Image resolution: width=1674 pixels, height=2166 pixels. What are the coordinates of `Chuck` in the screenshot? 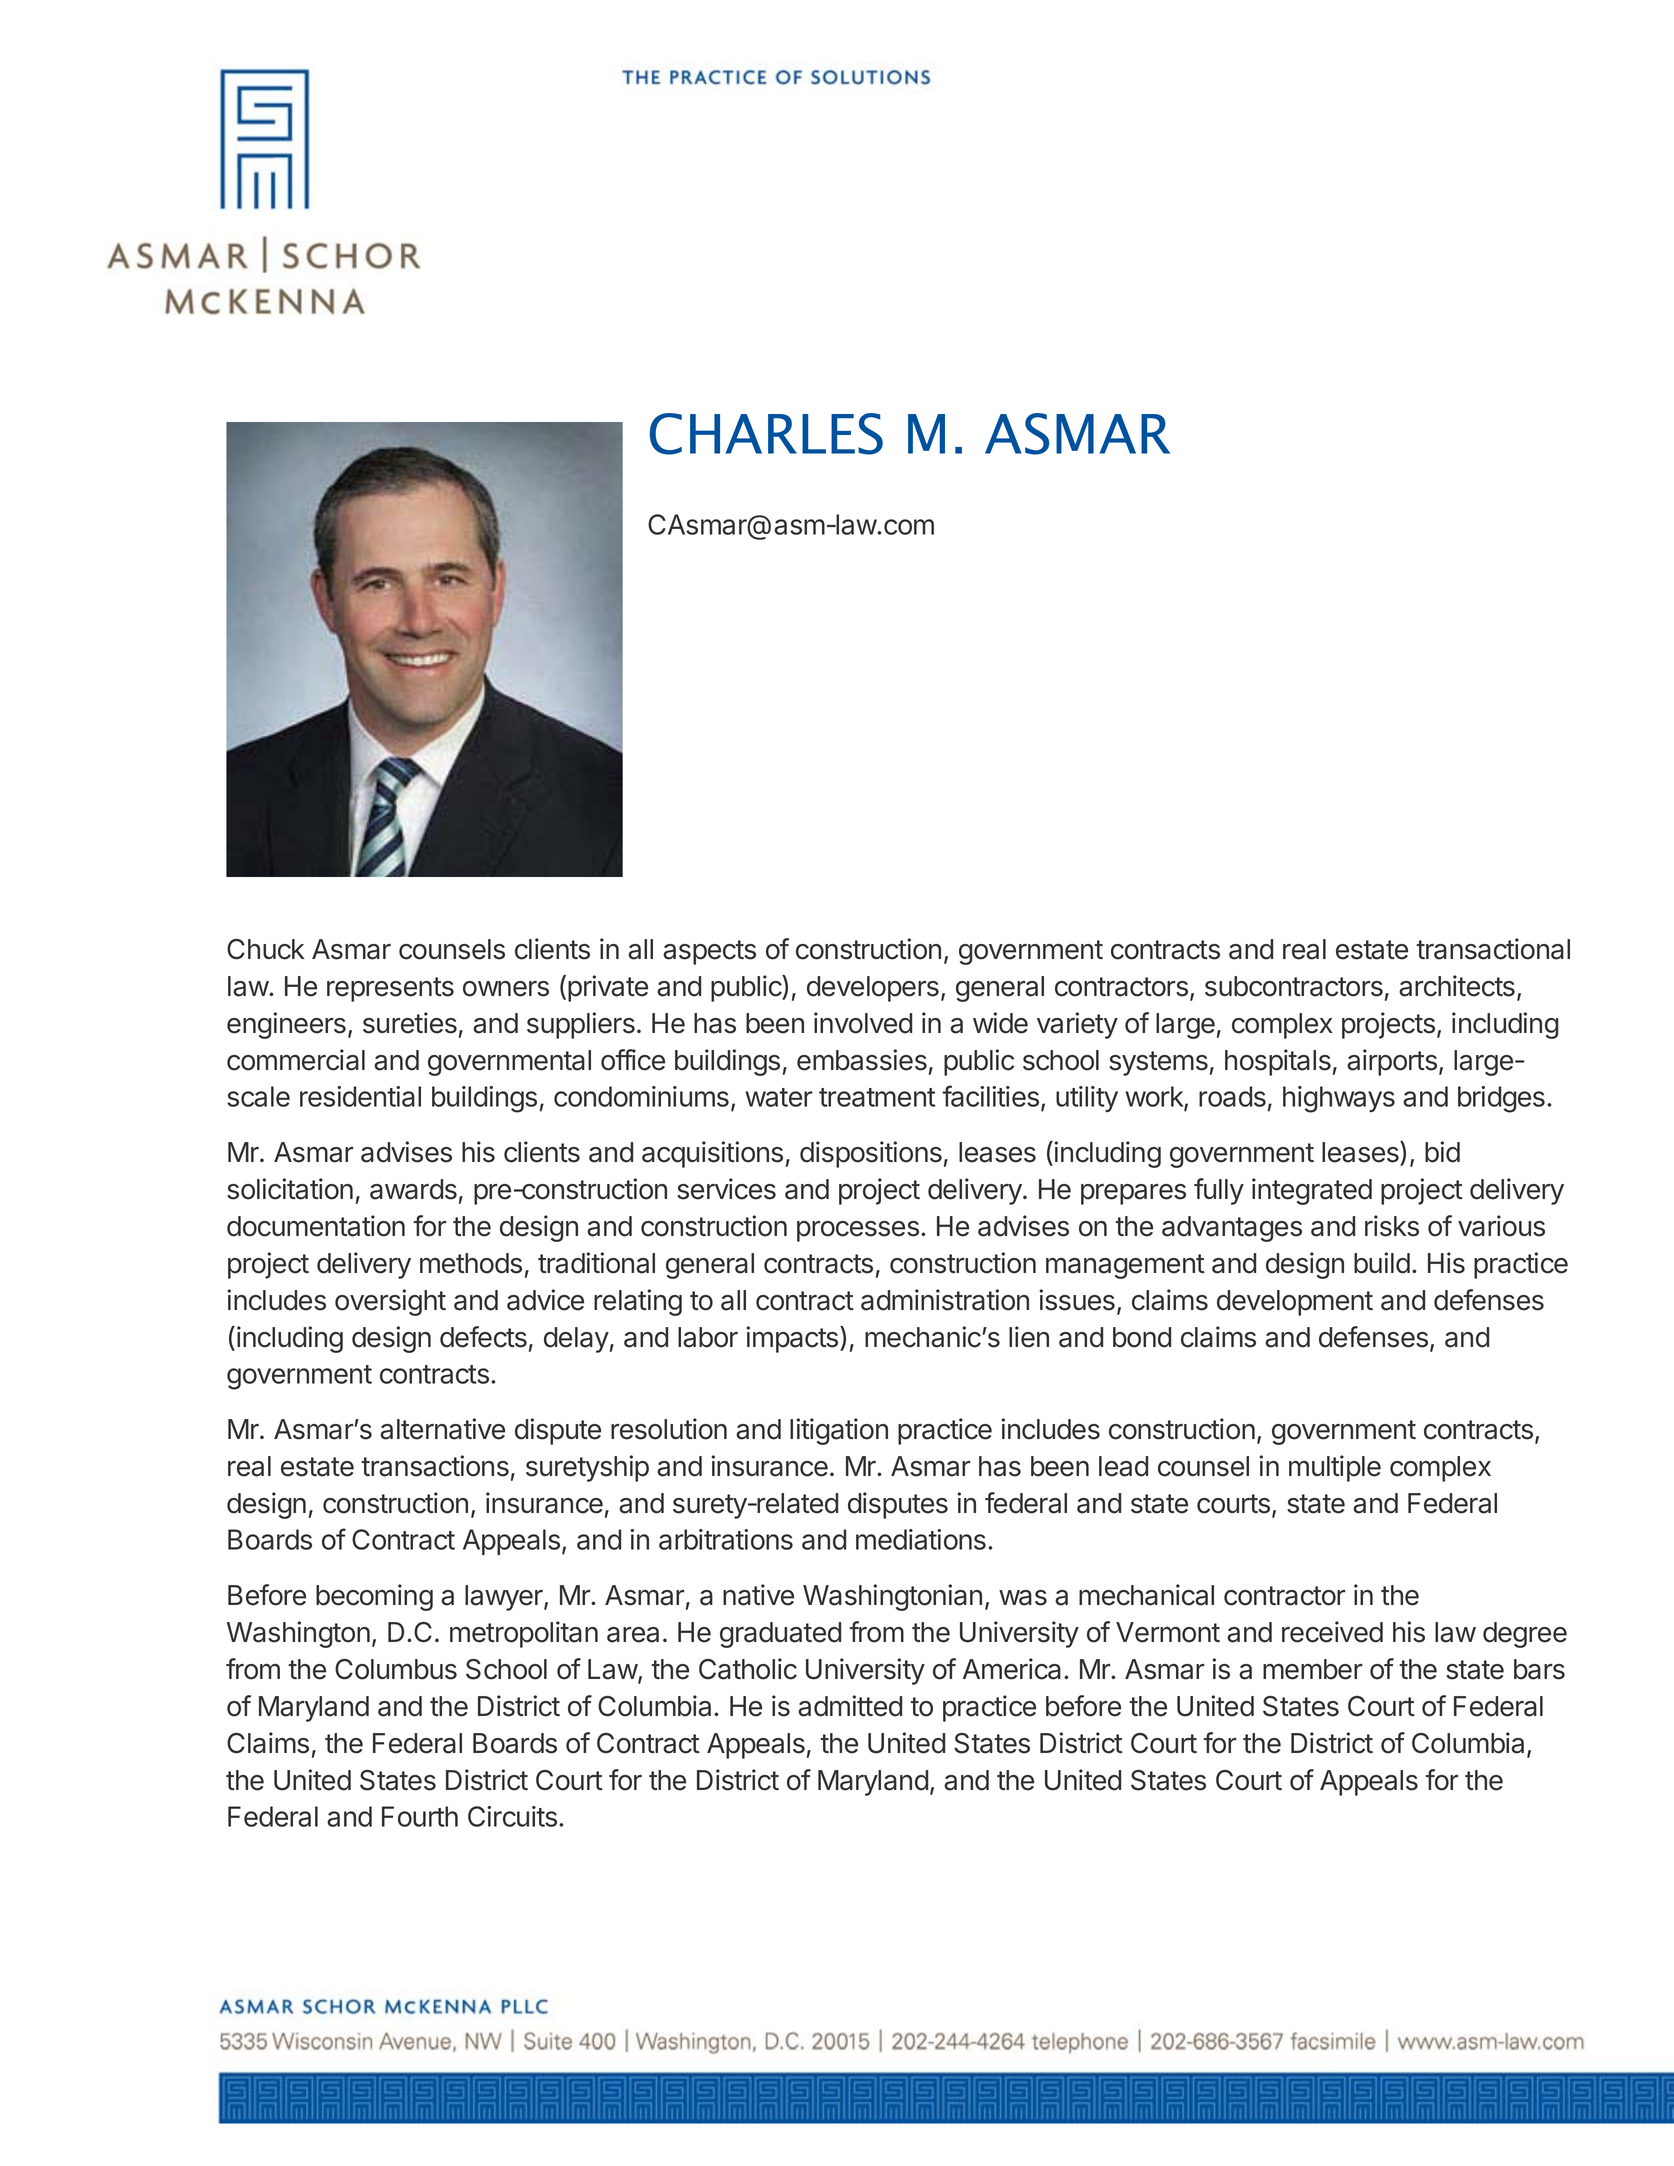 It's located at (266, 949).
